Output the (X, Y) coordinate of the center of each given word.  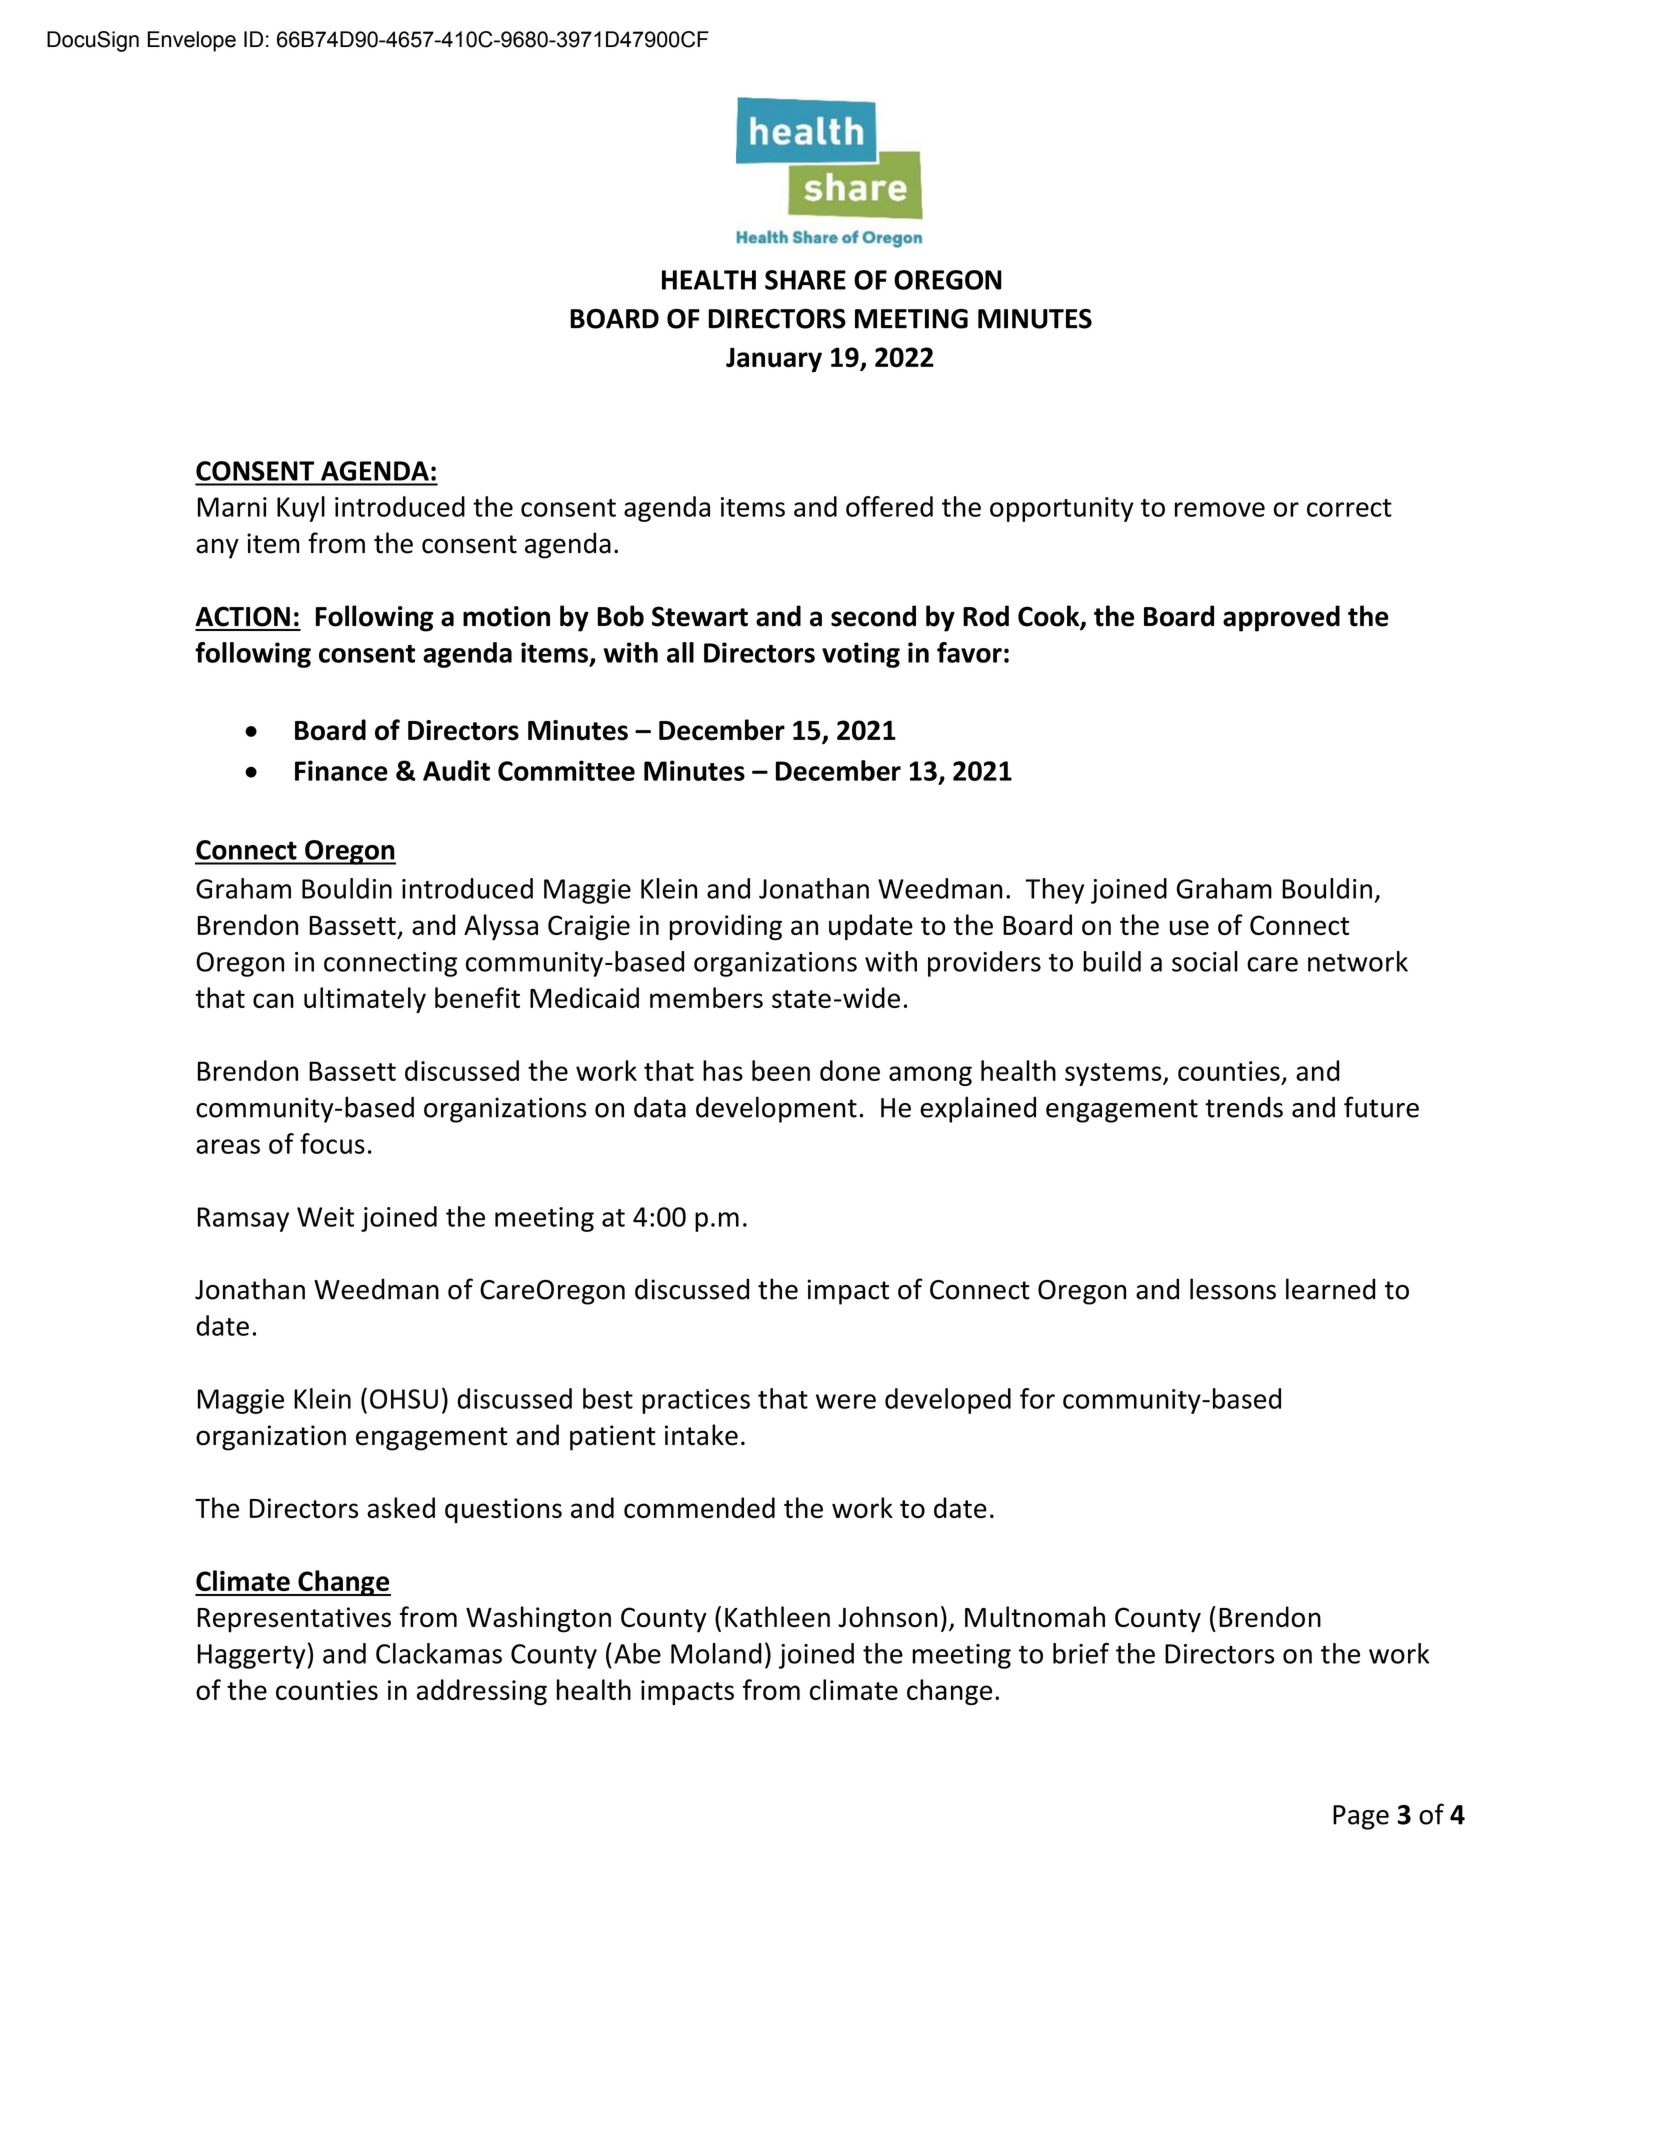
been (781, 1070)
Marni (232, 507)
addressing (482, 1692)
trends (1244, 1107)
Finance (341, 770)
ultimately (365, 1000)
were (846, 1401)
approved (1281, 618)
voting (861, 655)
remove (1220, 509)
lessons (1233, 1289)
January (774, 360)
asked (401, 1507)
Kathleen (777, 1617)
